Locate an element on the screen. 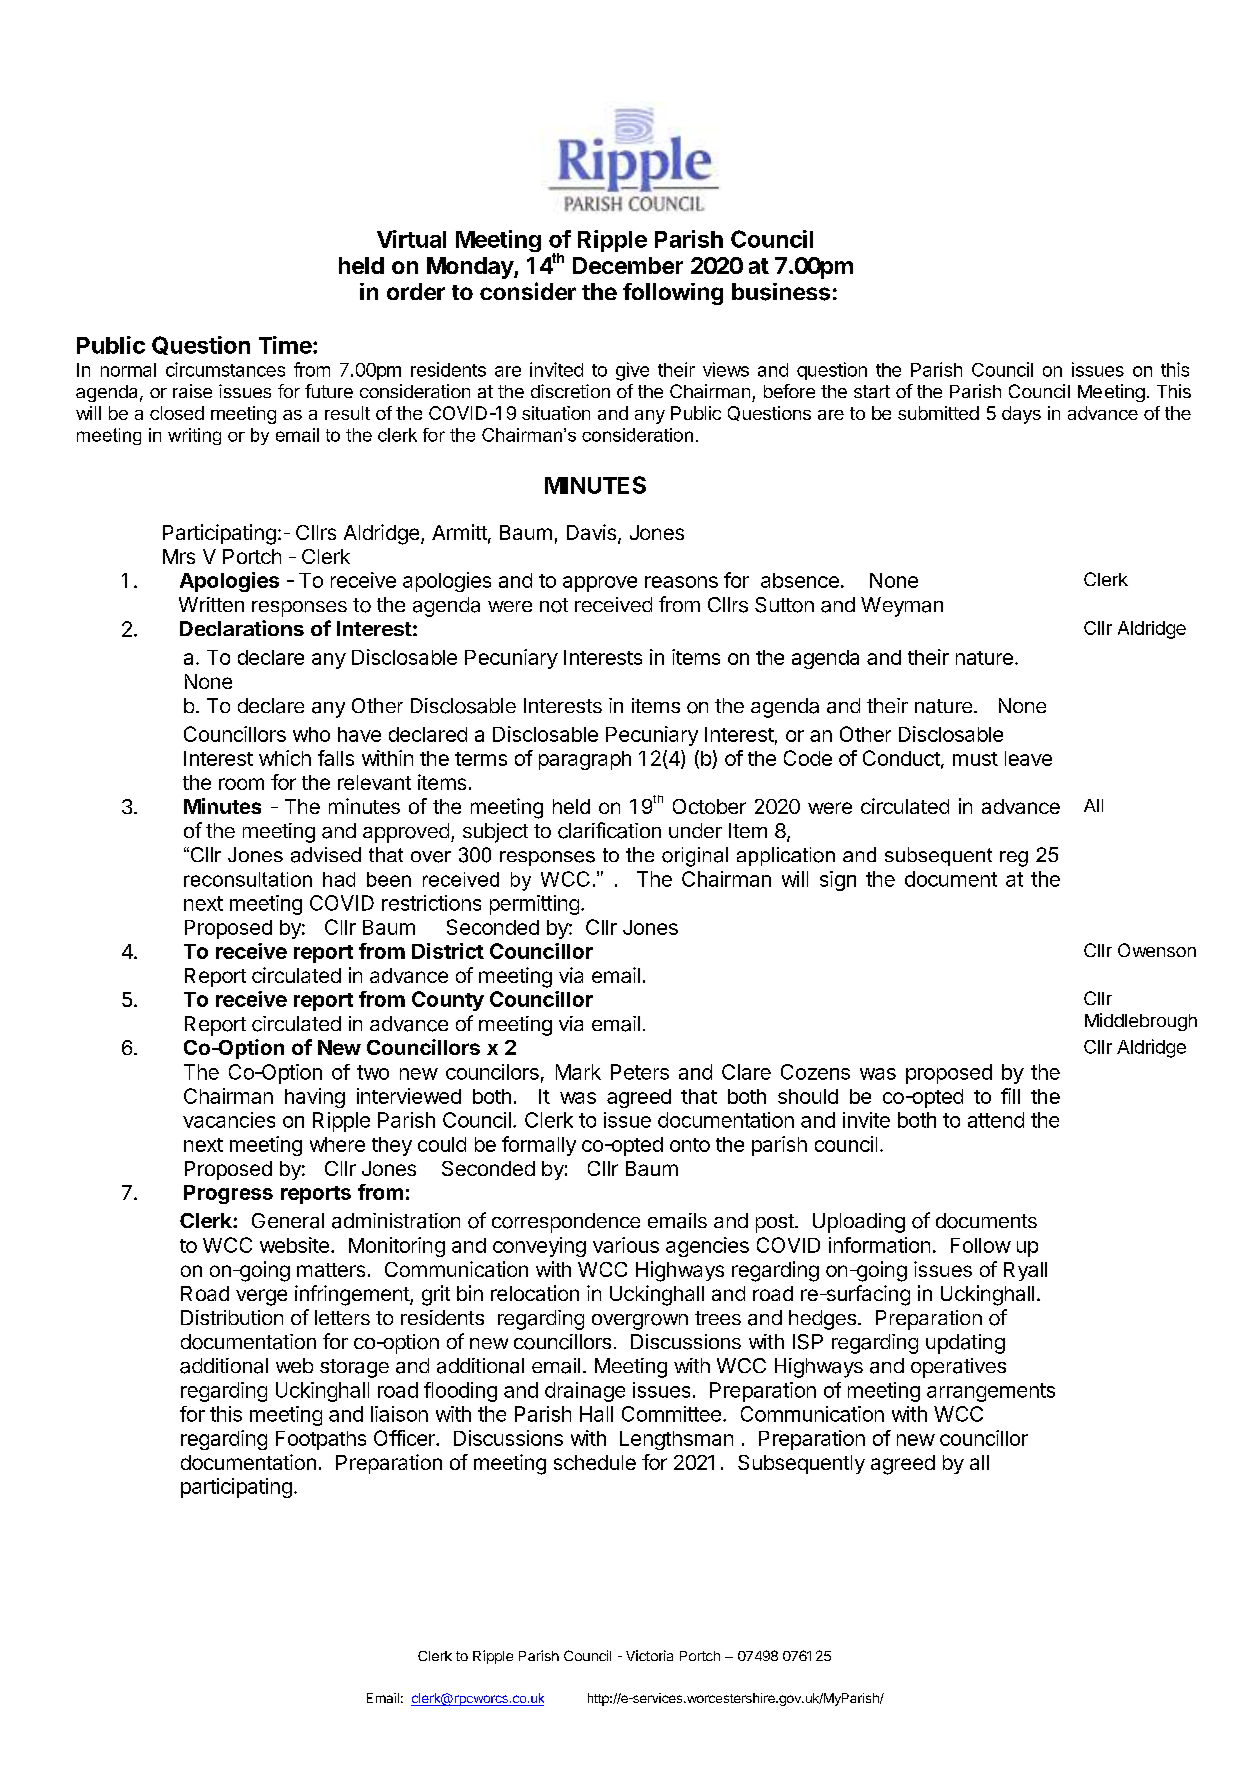  permitting is located at coordinates (534, 905).
